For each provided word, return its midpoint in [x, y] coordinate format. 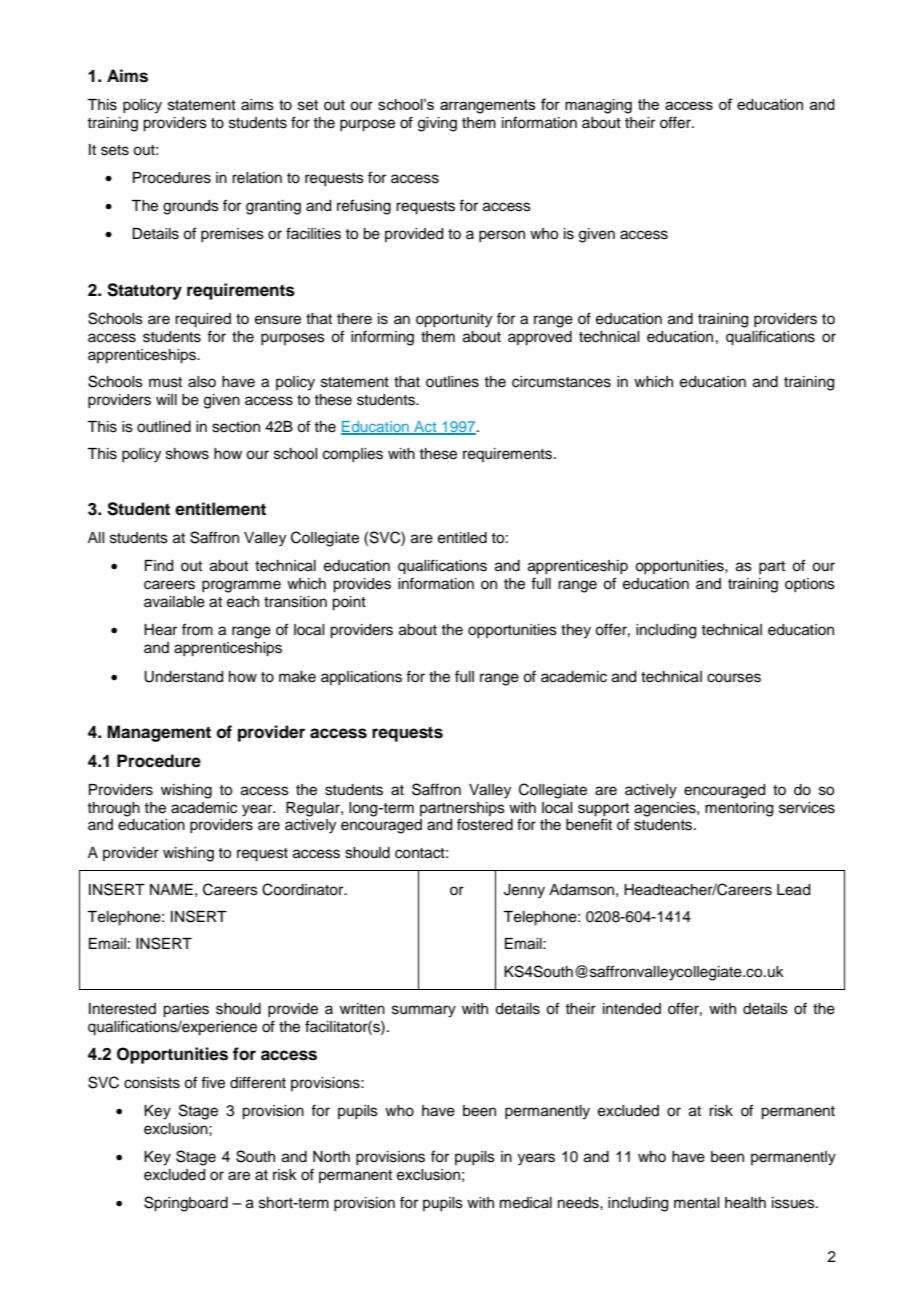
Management [159, 733]
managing [598, 106]
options [810, 585]
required [203, 320]
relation [257, 178]
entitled [462, 538]
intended [632, 1009]
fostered [485, 824]
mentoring [739, 809]
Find [159, 566]
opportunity [454, 320]
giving [437, 124]
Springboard [186, 1204]
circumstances [561, 382]
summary [424, 1011]
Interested [122, 1009]
